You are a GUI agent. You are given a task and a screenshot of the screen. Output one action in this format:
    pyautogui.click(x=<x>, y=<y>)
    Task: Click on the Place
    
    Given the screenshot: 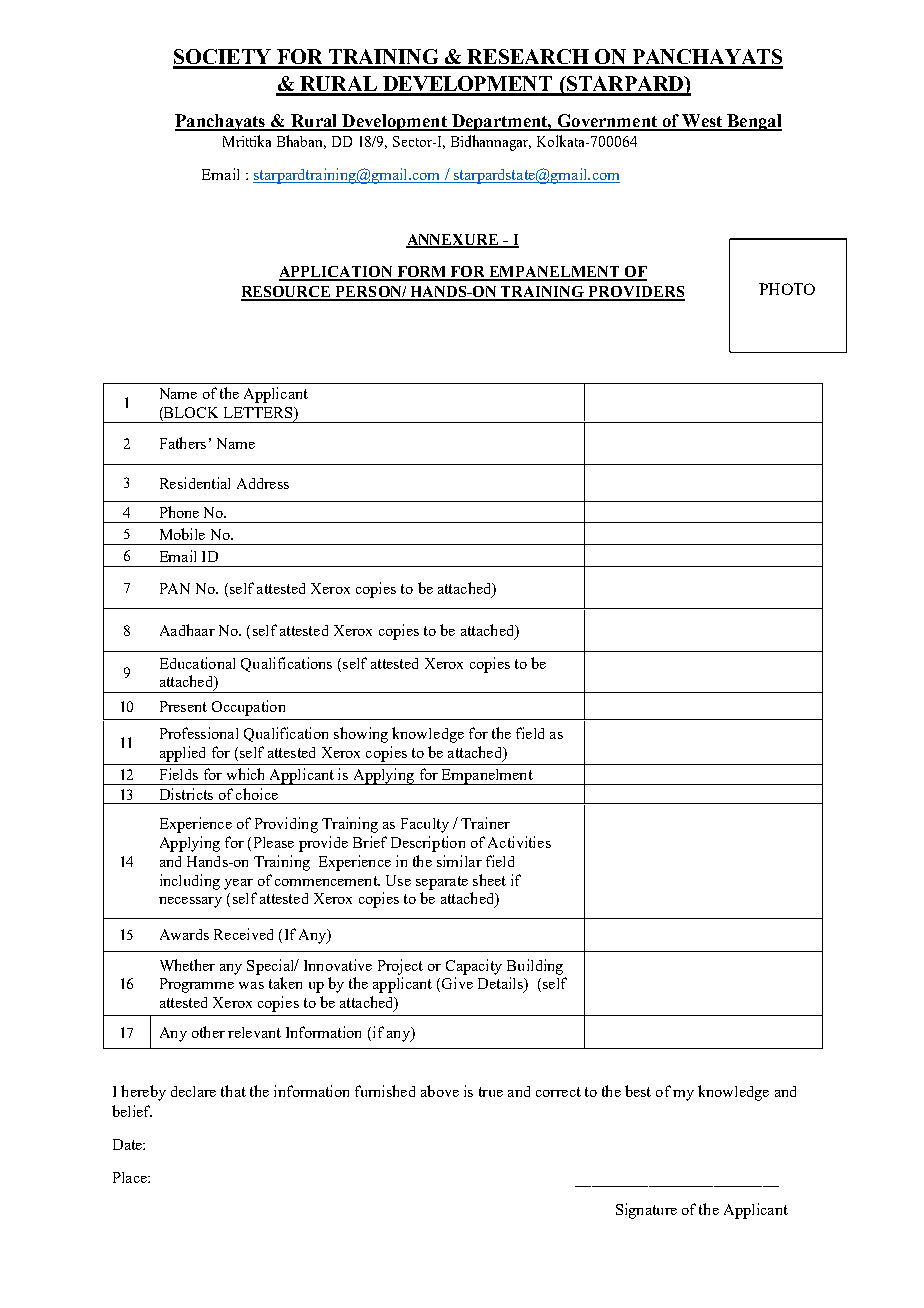 What is the action you would take?
    pyautogui.click(x=131, y=1177)
